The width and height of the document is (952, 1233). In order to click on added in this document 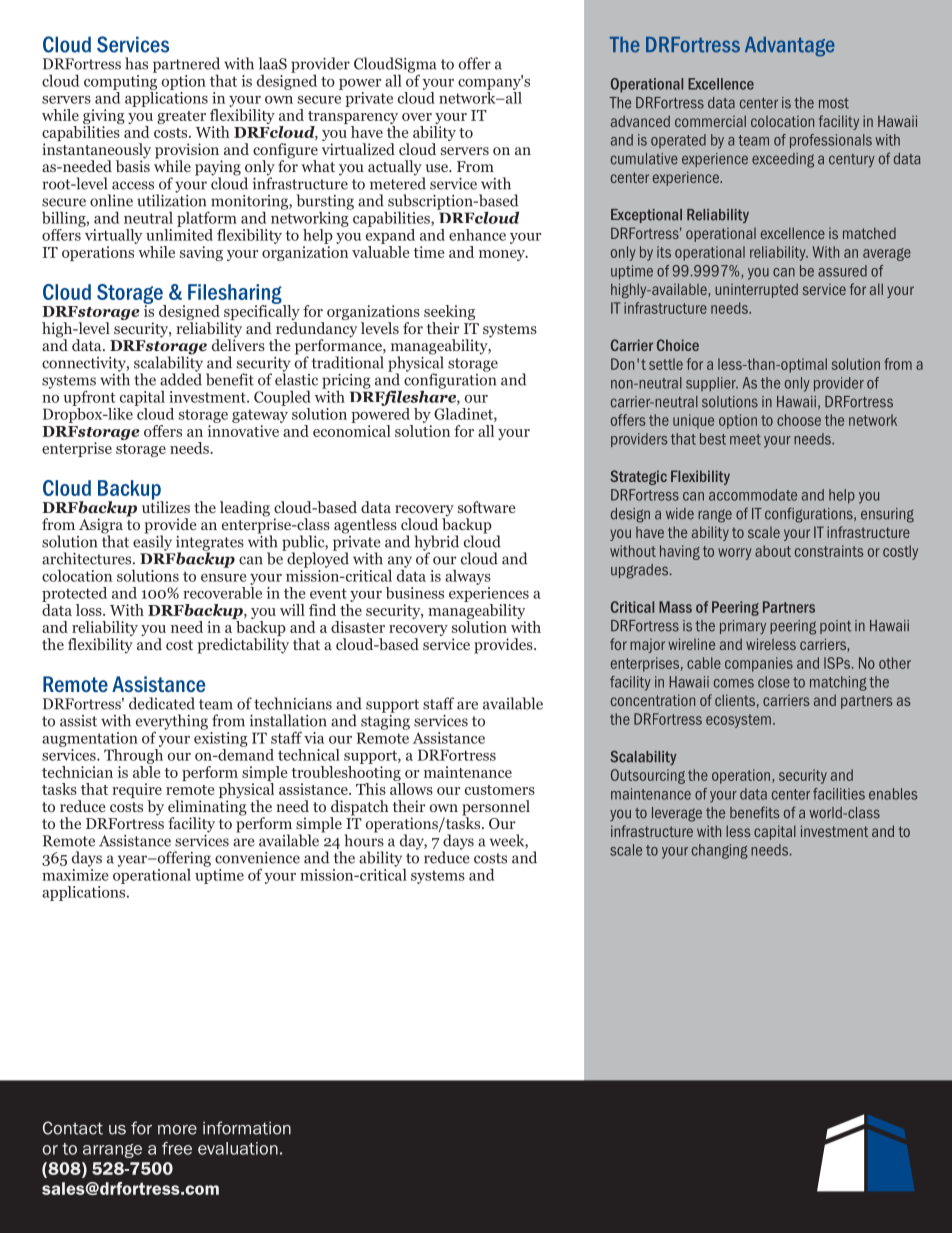, I will do `click(181, 378)`.
